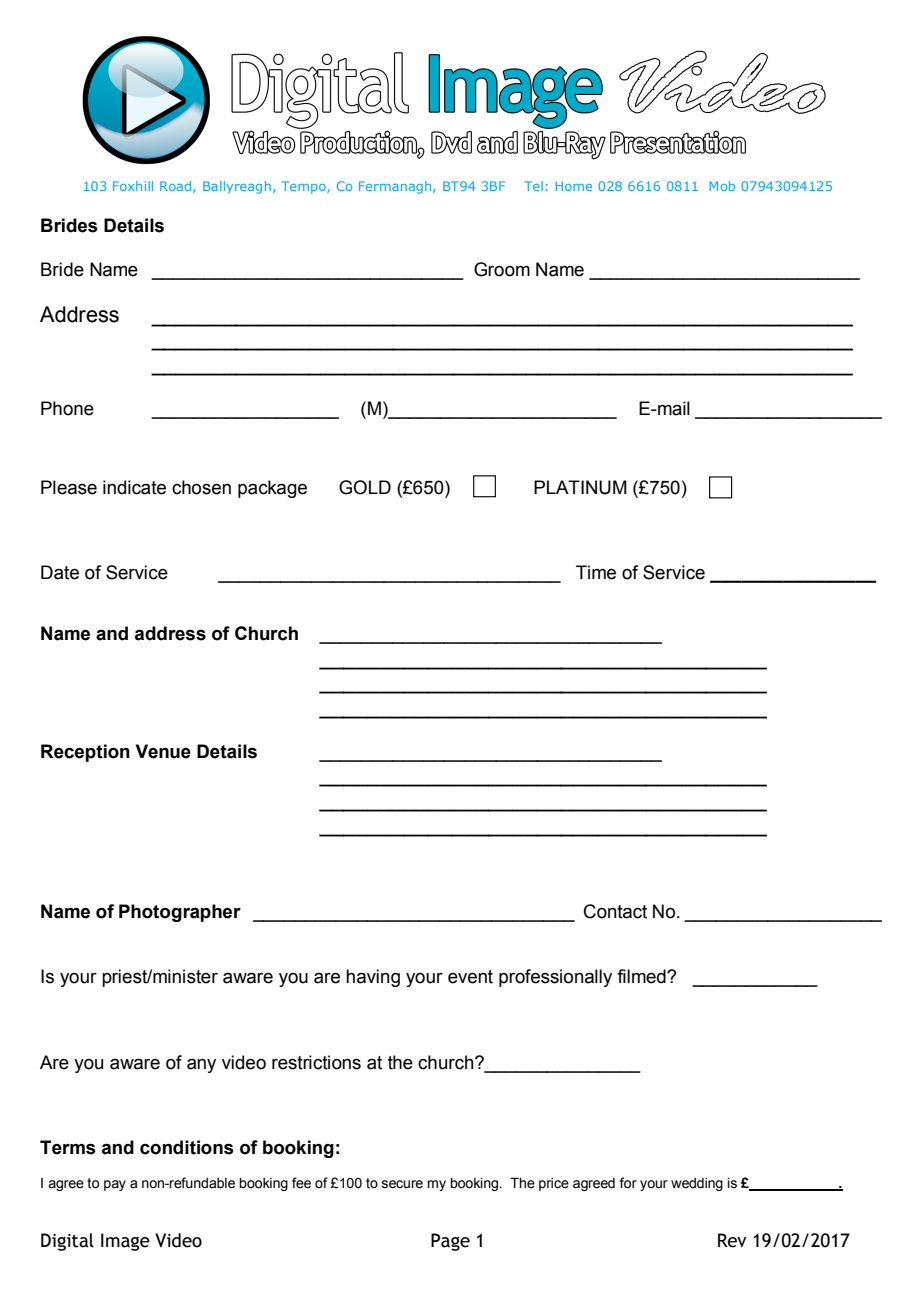  I want to click on secure, so click(402, 1184).
